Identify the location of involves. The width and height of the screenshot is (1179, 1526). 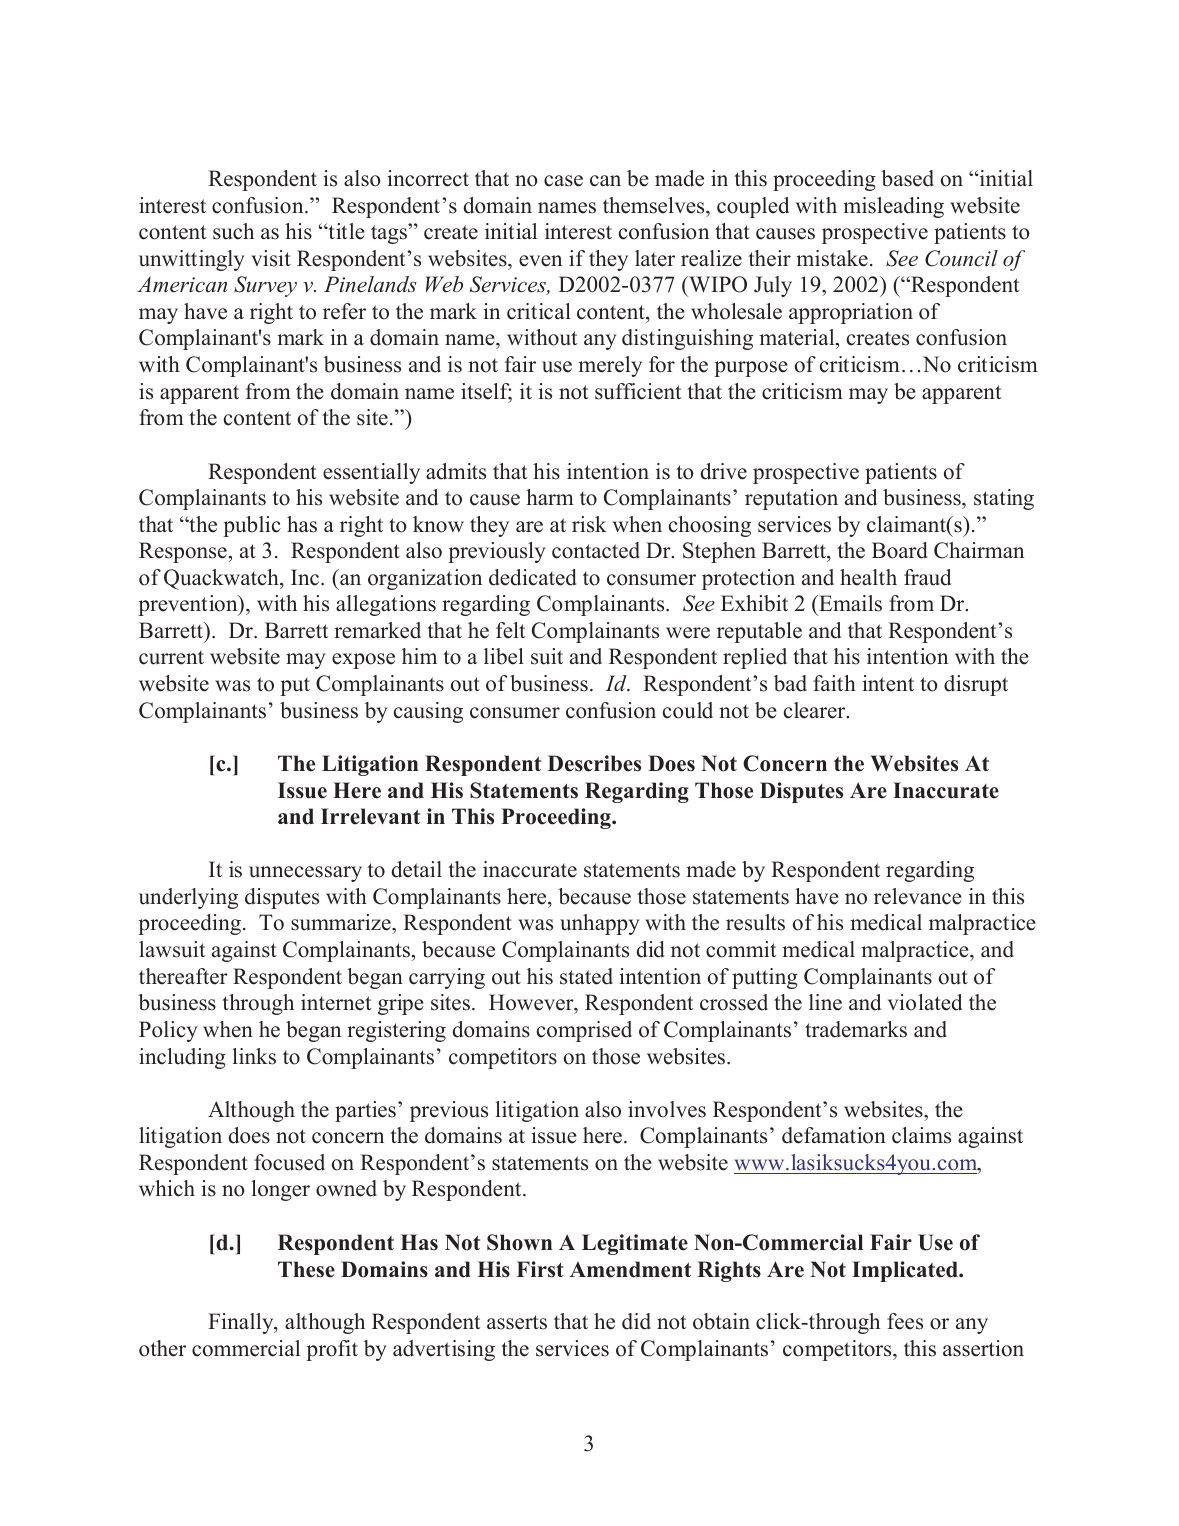
(667, 1109).
